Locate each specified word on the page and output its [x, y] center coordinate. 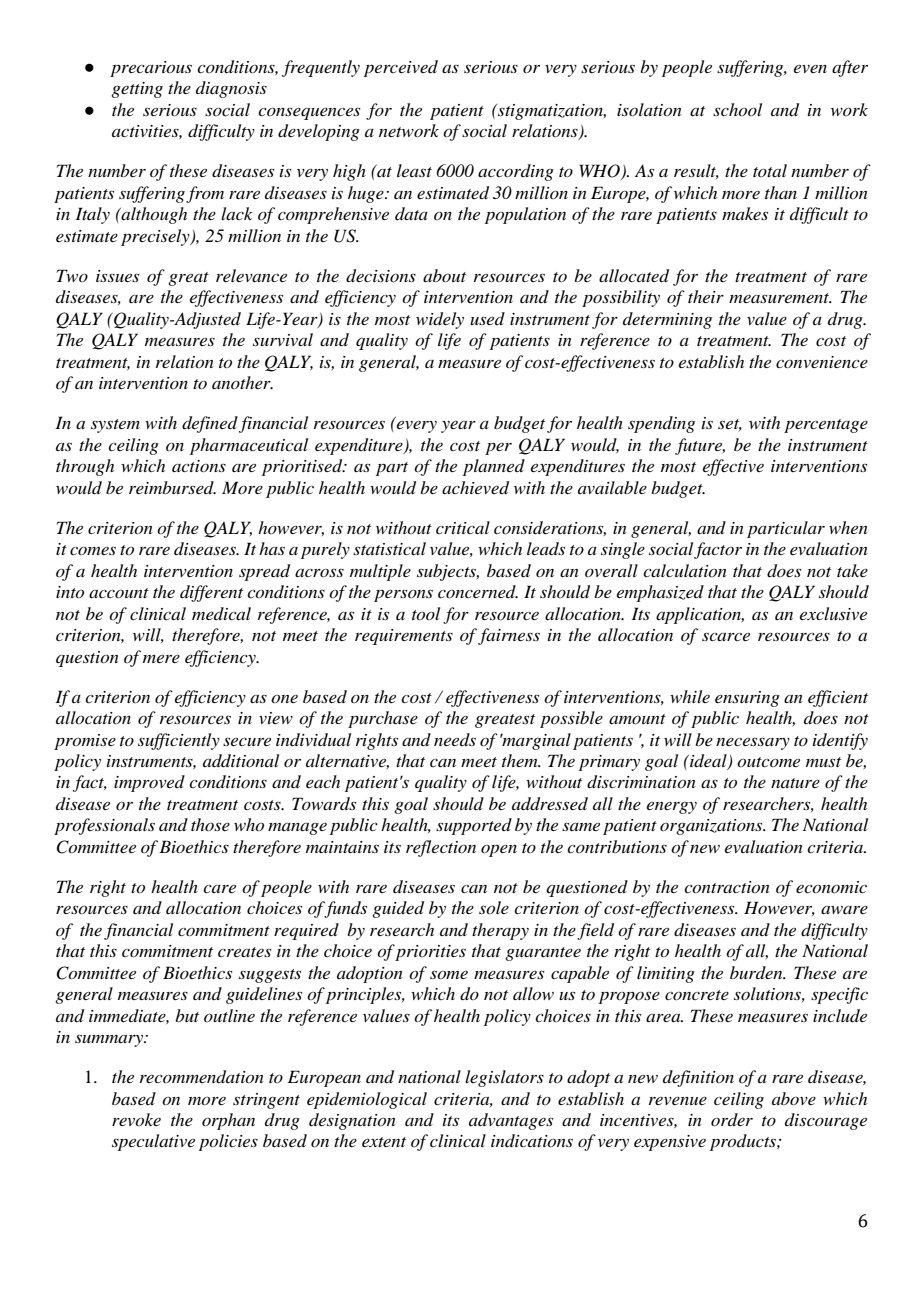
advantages [511, 1121]
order [732, 1119]
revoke [136, 1119]
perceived [401, 68]
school [737, 109]
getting [137, 90]
